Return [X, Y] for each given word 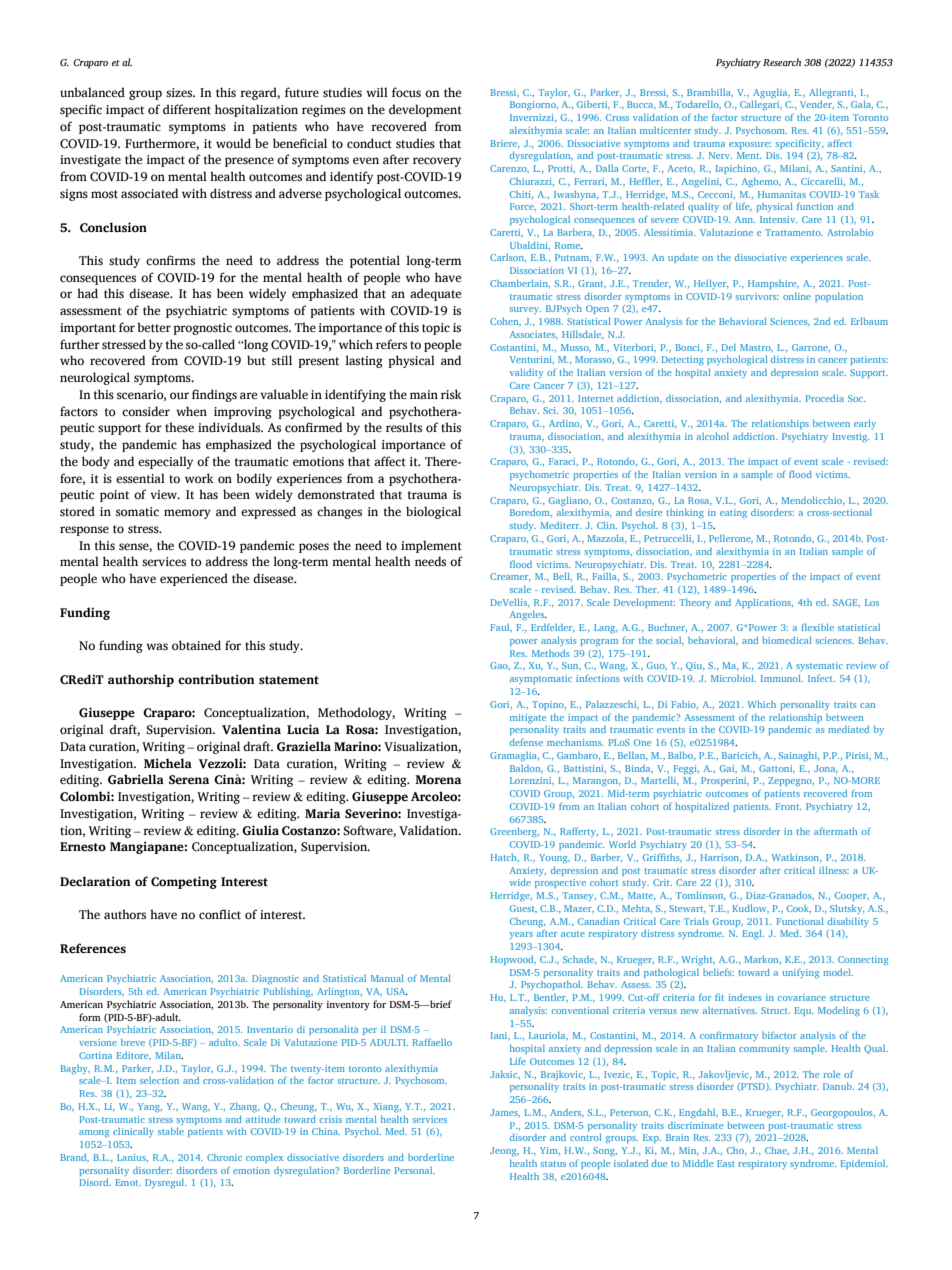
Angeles [528, 615]
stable [171, 1131]
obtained [196, 645]
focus [406, 92]
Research [782, 62]
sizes [180, 93]
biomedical [787, 640]
